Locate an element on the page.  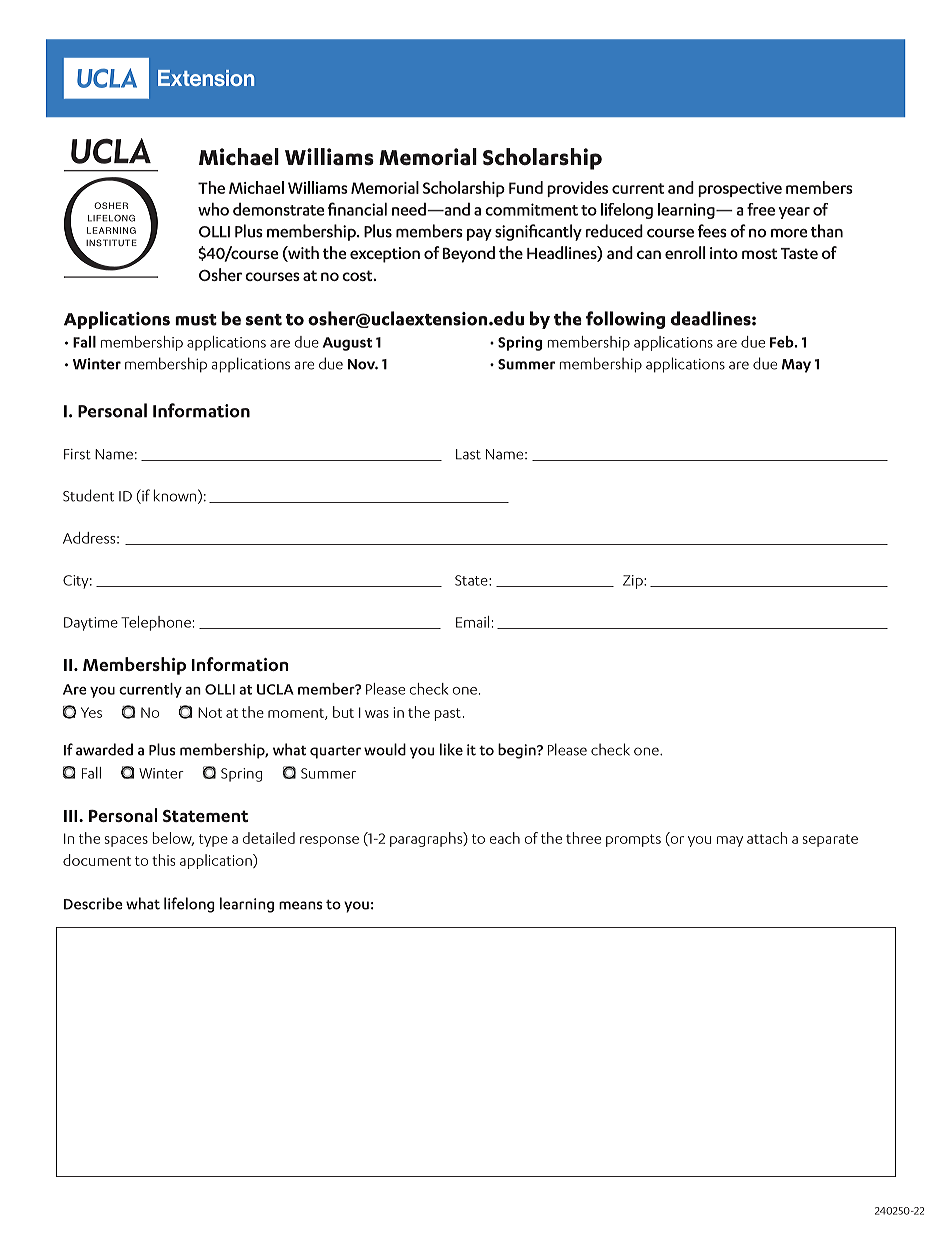
like is located at coordinates (451, 749).
